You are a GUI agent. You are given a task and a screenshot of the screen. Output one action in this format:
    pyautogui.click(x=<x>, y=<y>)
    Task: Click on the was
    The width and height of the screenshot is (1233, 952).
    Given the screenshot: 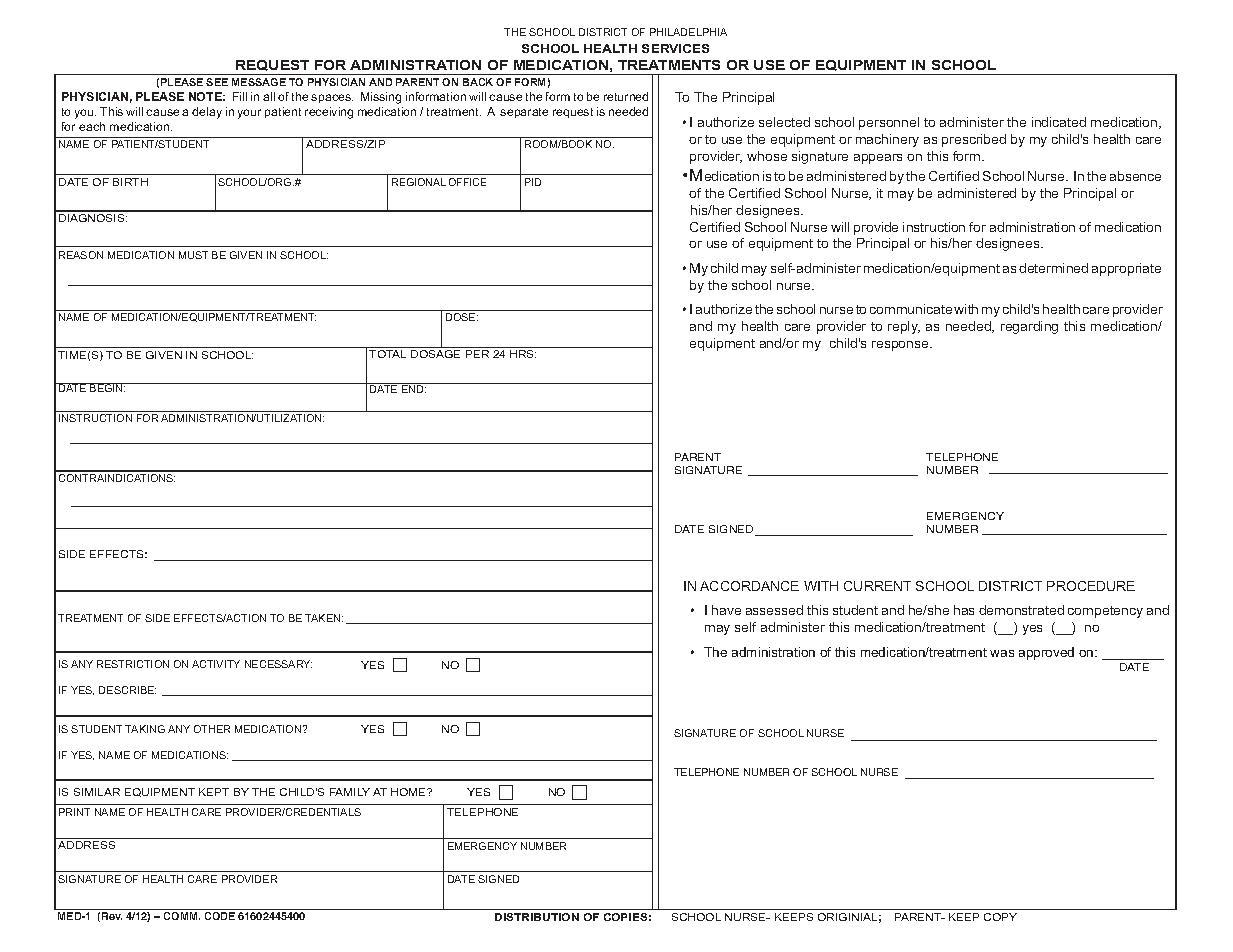 What is the action you would take?
    pyautogui.click(x=1002, y=653)
